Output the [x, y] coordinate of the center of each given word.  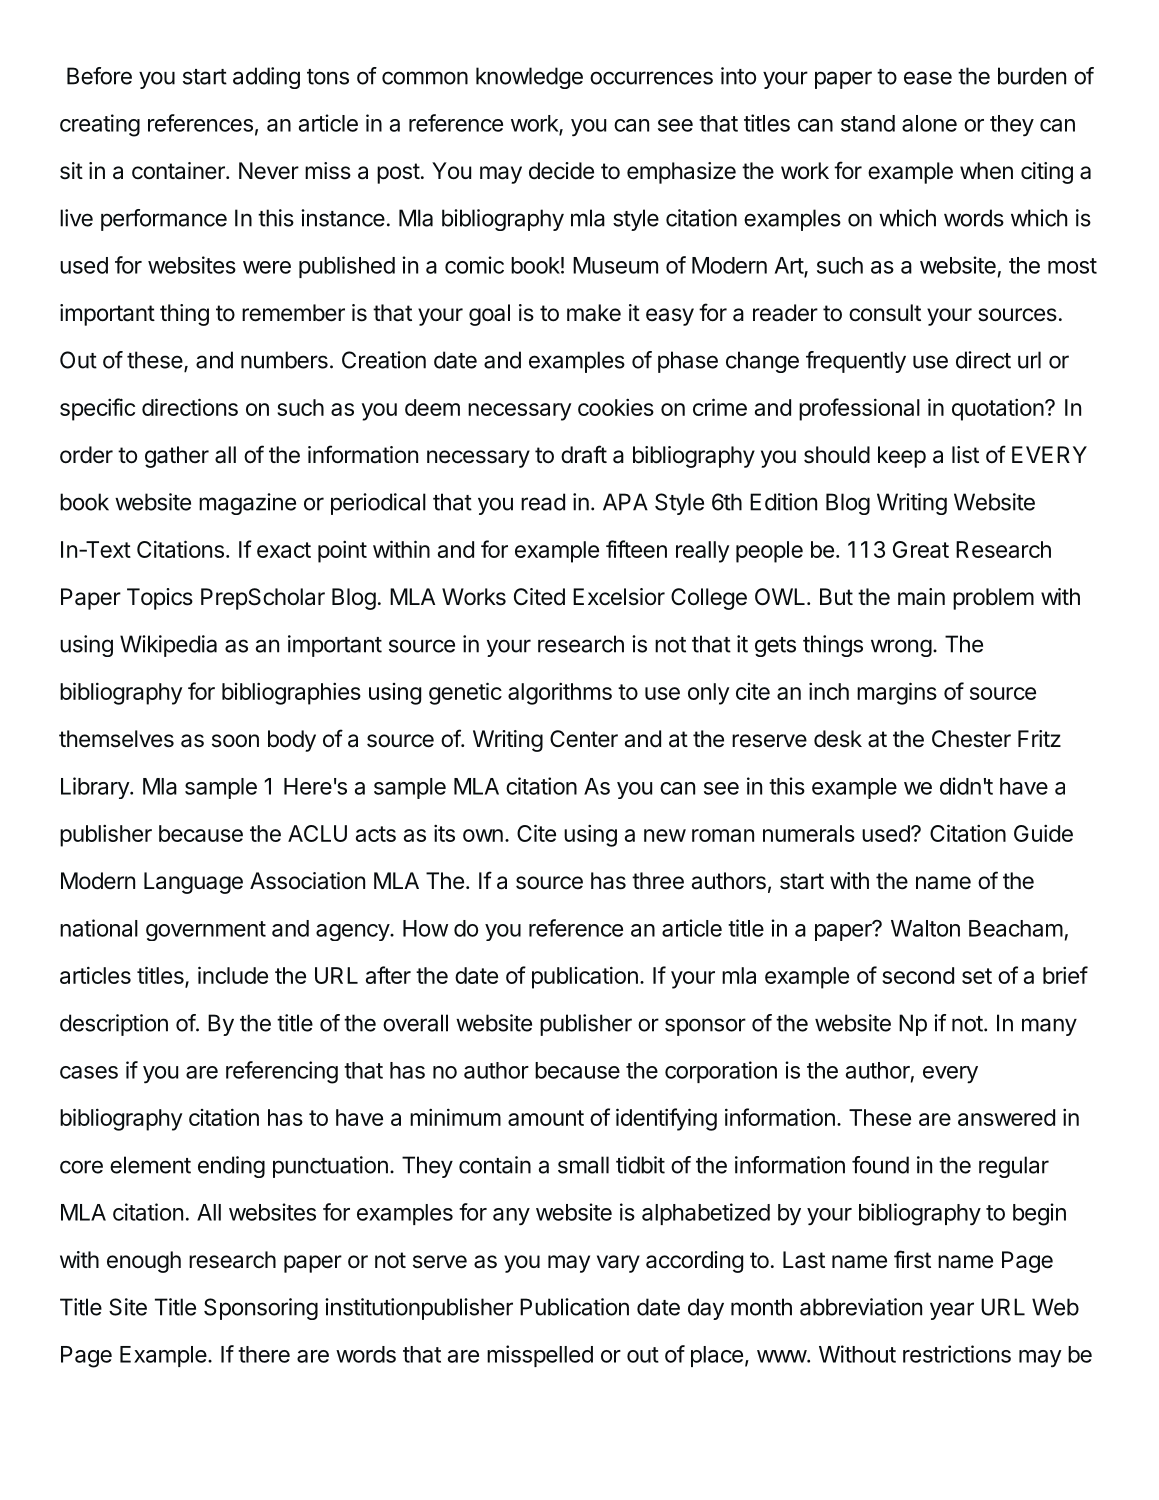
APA [625, 502]
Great [921, 549]
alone [929, 123]
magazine [247, 504]
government [206, 931]
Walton [925, 928]
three [658, 881]
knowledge [529, 78]
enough [144, 1262]
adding [266, 78]
